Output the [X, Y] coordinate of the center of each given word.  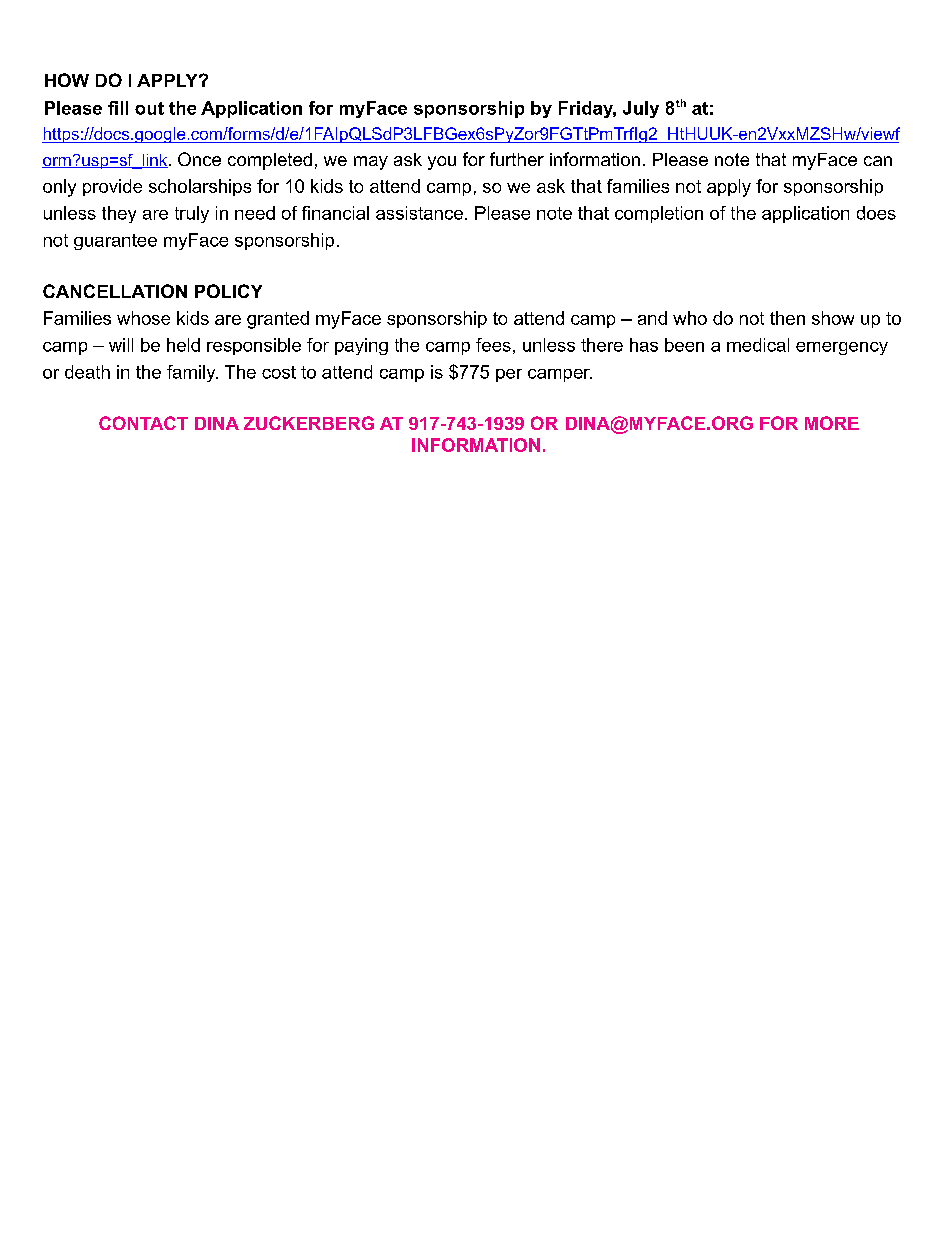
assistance [419, 213]
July [641, 109]
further [517, 159]
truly [192, 214]
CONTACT [143, 423]
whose [143, 318]
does [876, 213]
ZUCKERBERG [309, 423]
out [149, 108]
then [787, 318]
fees [493, 345]
